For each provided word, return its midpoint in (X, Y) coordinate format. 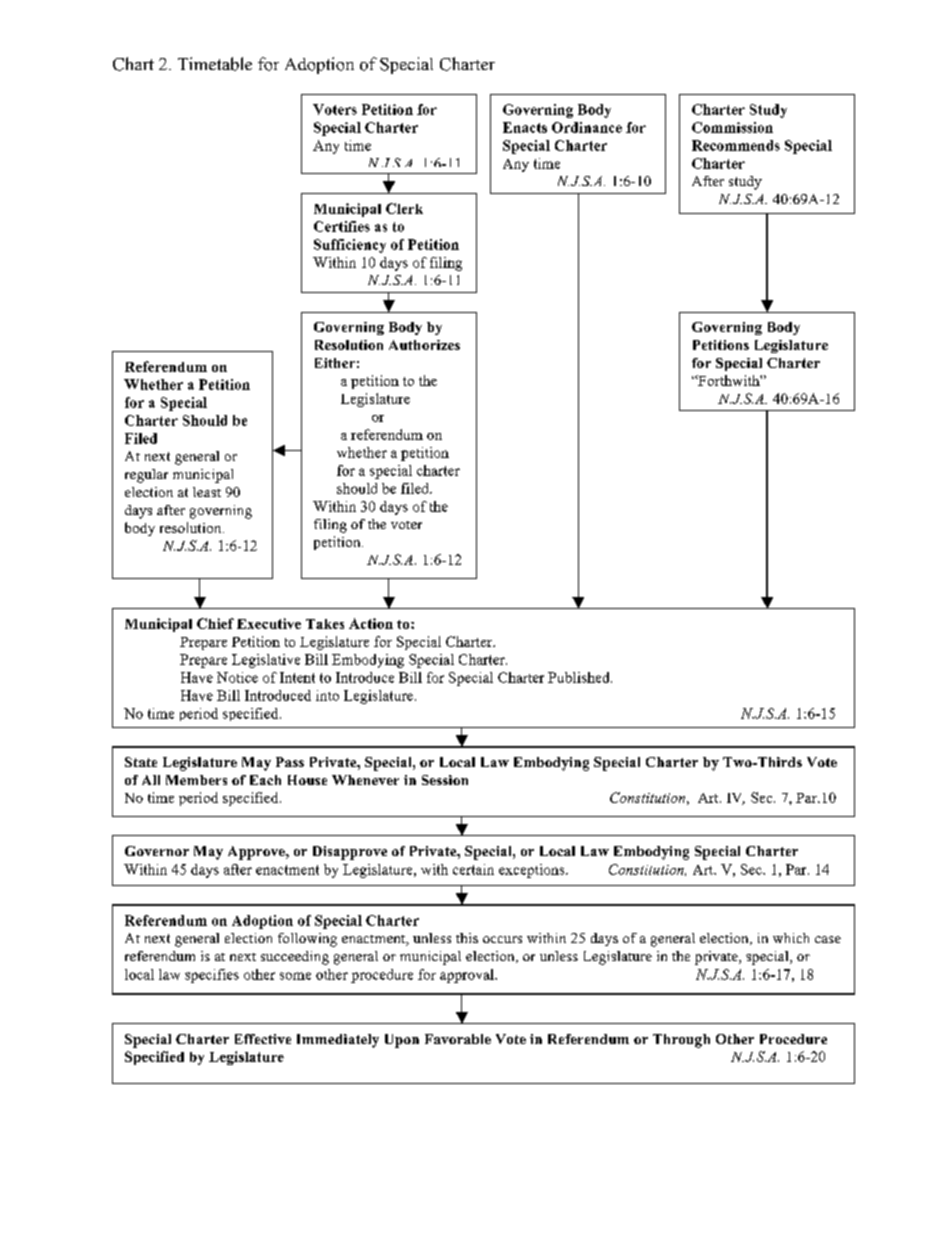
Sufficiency (350, 246)
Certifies (342, 226)
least (207, 492)
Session (445, 780)
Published (580, 677)
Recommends (736, 145)
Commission (732, 127)
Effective (263, 1039)
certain (473, 869)
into (327, 695)
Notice (237, 677)
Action (371, 623)
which (791, 938)
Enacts (525, 127)
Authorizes (424, 345)
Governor (157, 851)
